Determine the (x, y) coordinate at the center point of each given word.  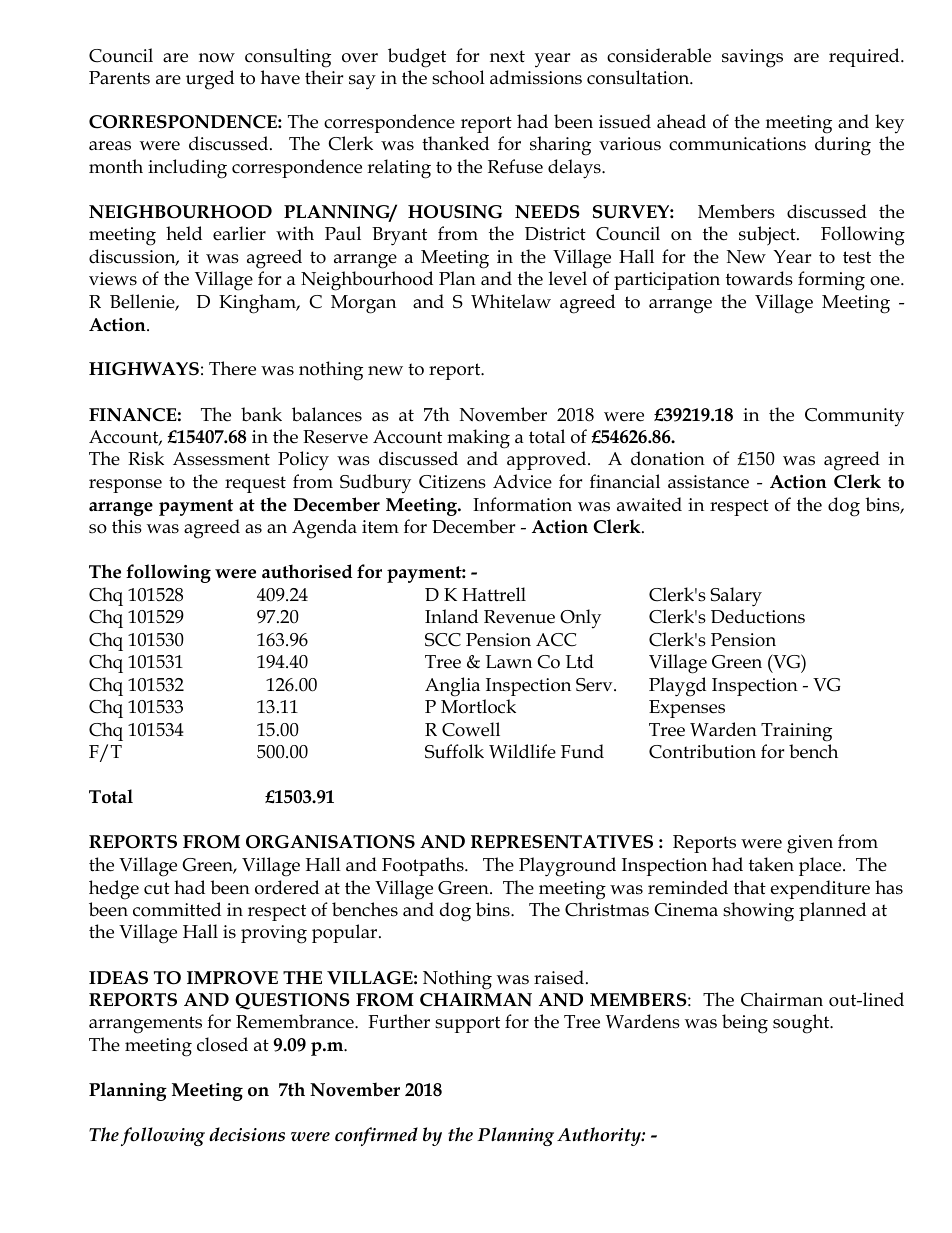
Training (796, 732)
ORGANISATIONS (330, 842)
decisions (247, 1134)
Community (854, 417)
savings (752, 58)
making (478, 439)
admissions (536, 77)
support (467, 1024)
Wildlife (522, 751)
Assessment (221, 459)
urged (210, 80)
